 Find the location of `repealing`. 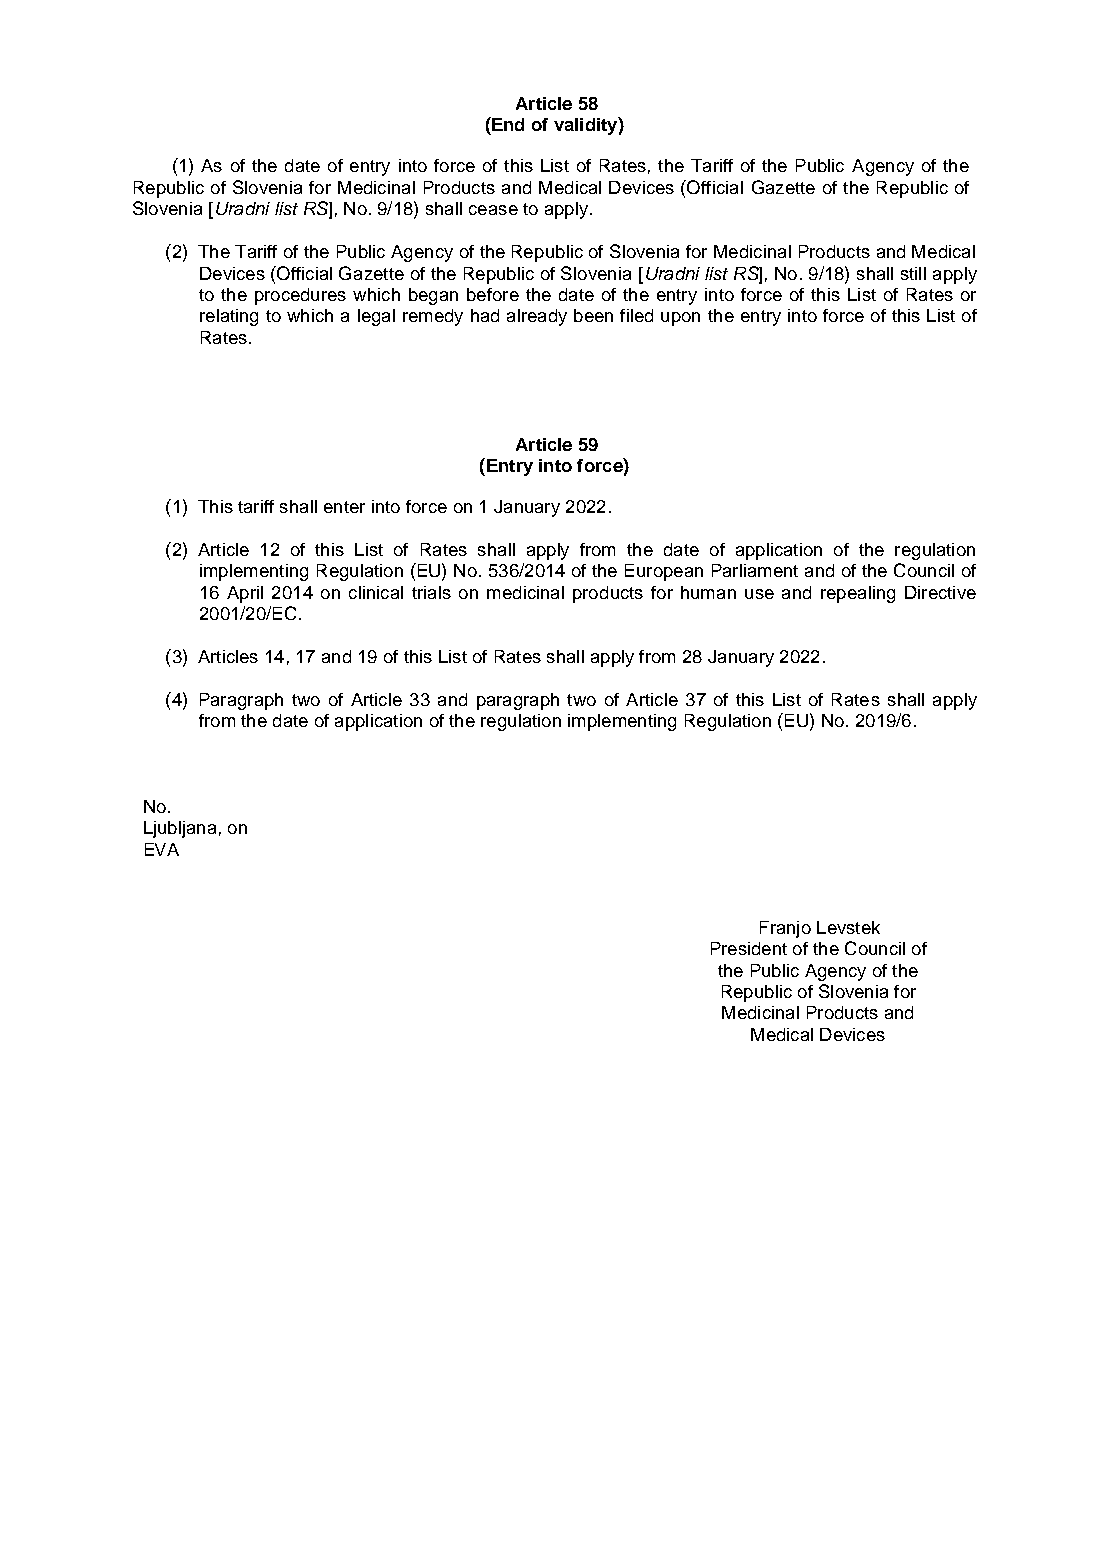

repealing is located at coordinates (858, 594).
